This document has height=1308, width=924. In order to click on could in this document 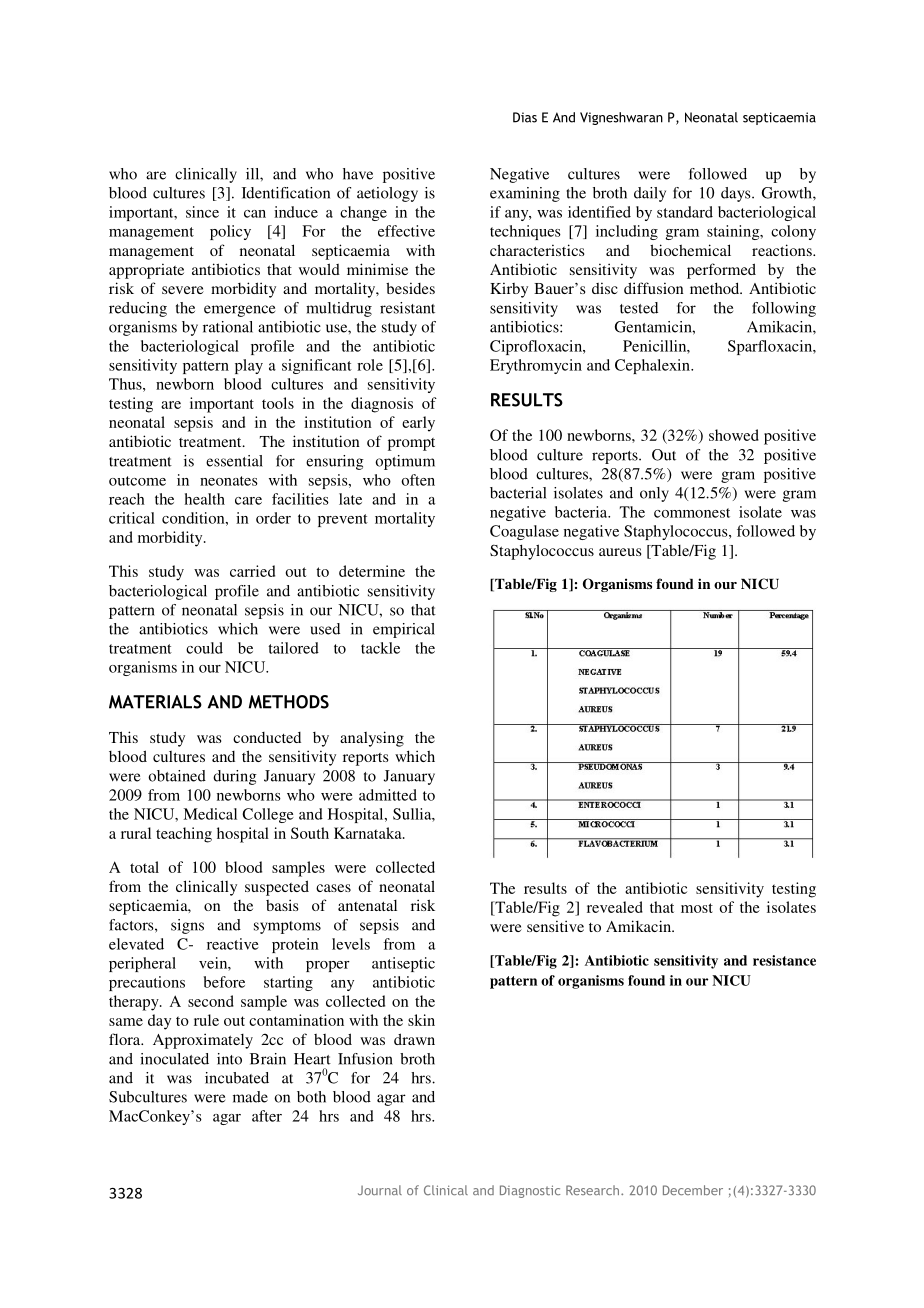, I will do `click(204, 648)`.
